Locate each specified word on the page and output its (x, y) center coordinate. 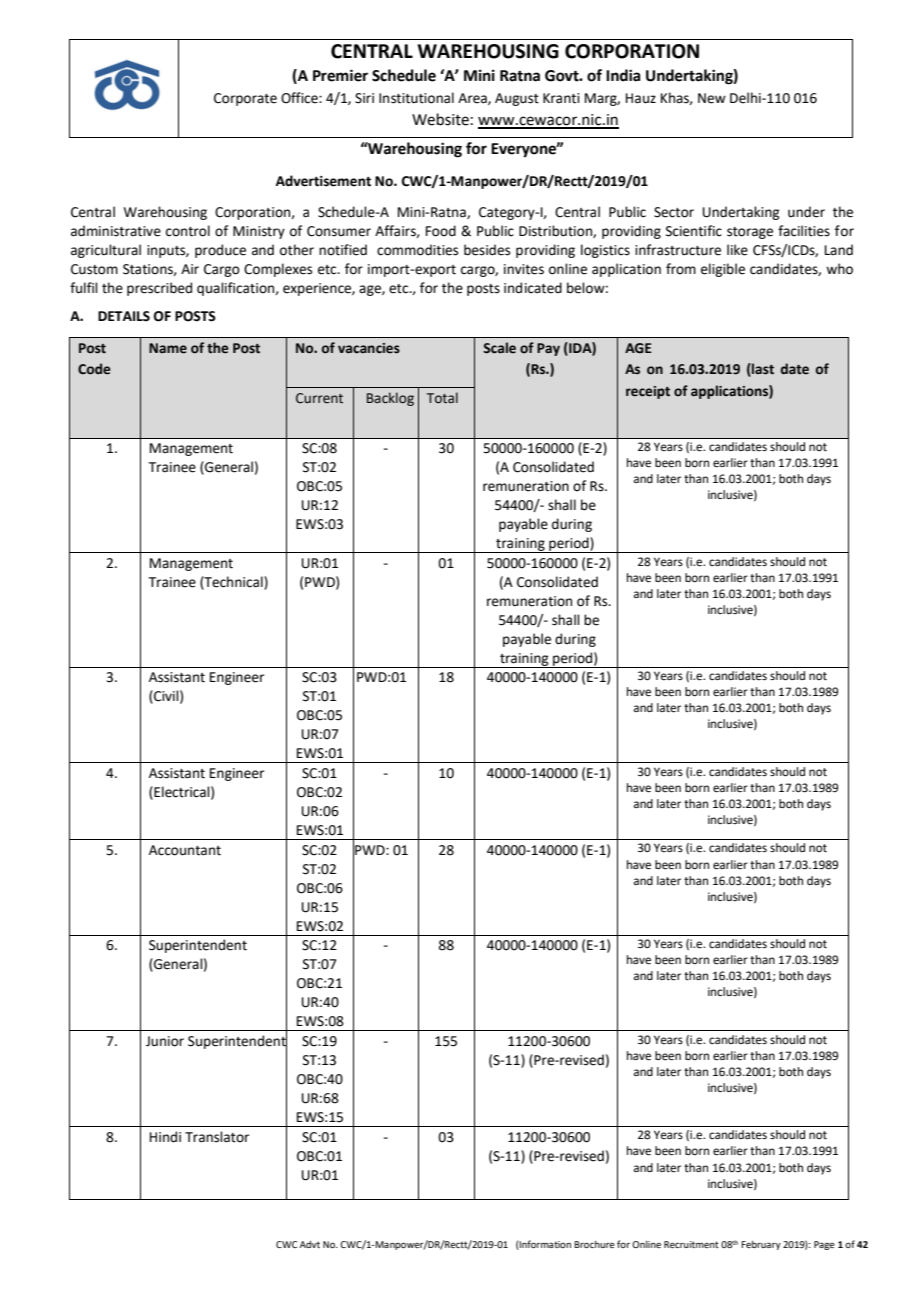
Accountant (185, 850)
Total (442, 398)
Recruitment (691, 1244)
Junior (165, 1041)
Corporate (245, 99)
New (712, 98)
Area (473, 99)
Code (94, 369)
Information (544, 1245)
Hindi (165, 1137)
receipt (648, 392)
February (761, 1245)
